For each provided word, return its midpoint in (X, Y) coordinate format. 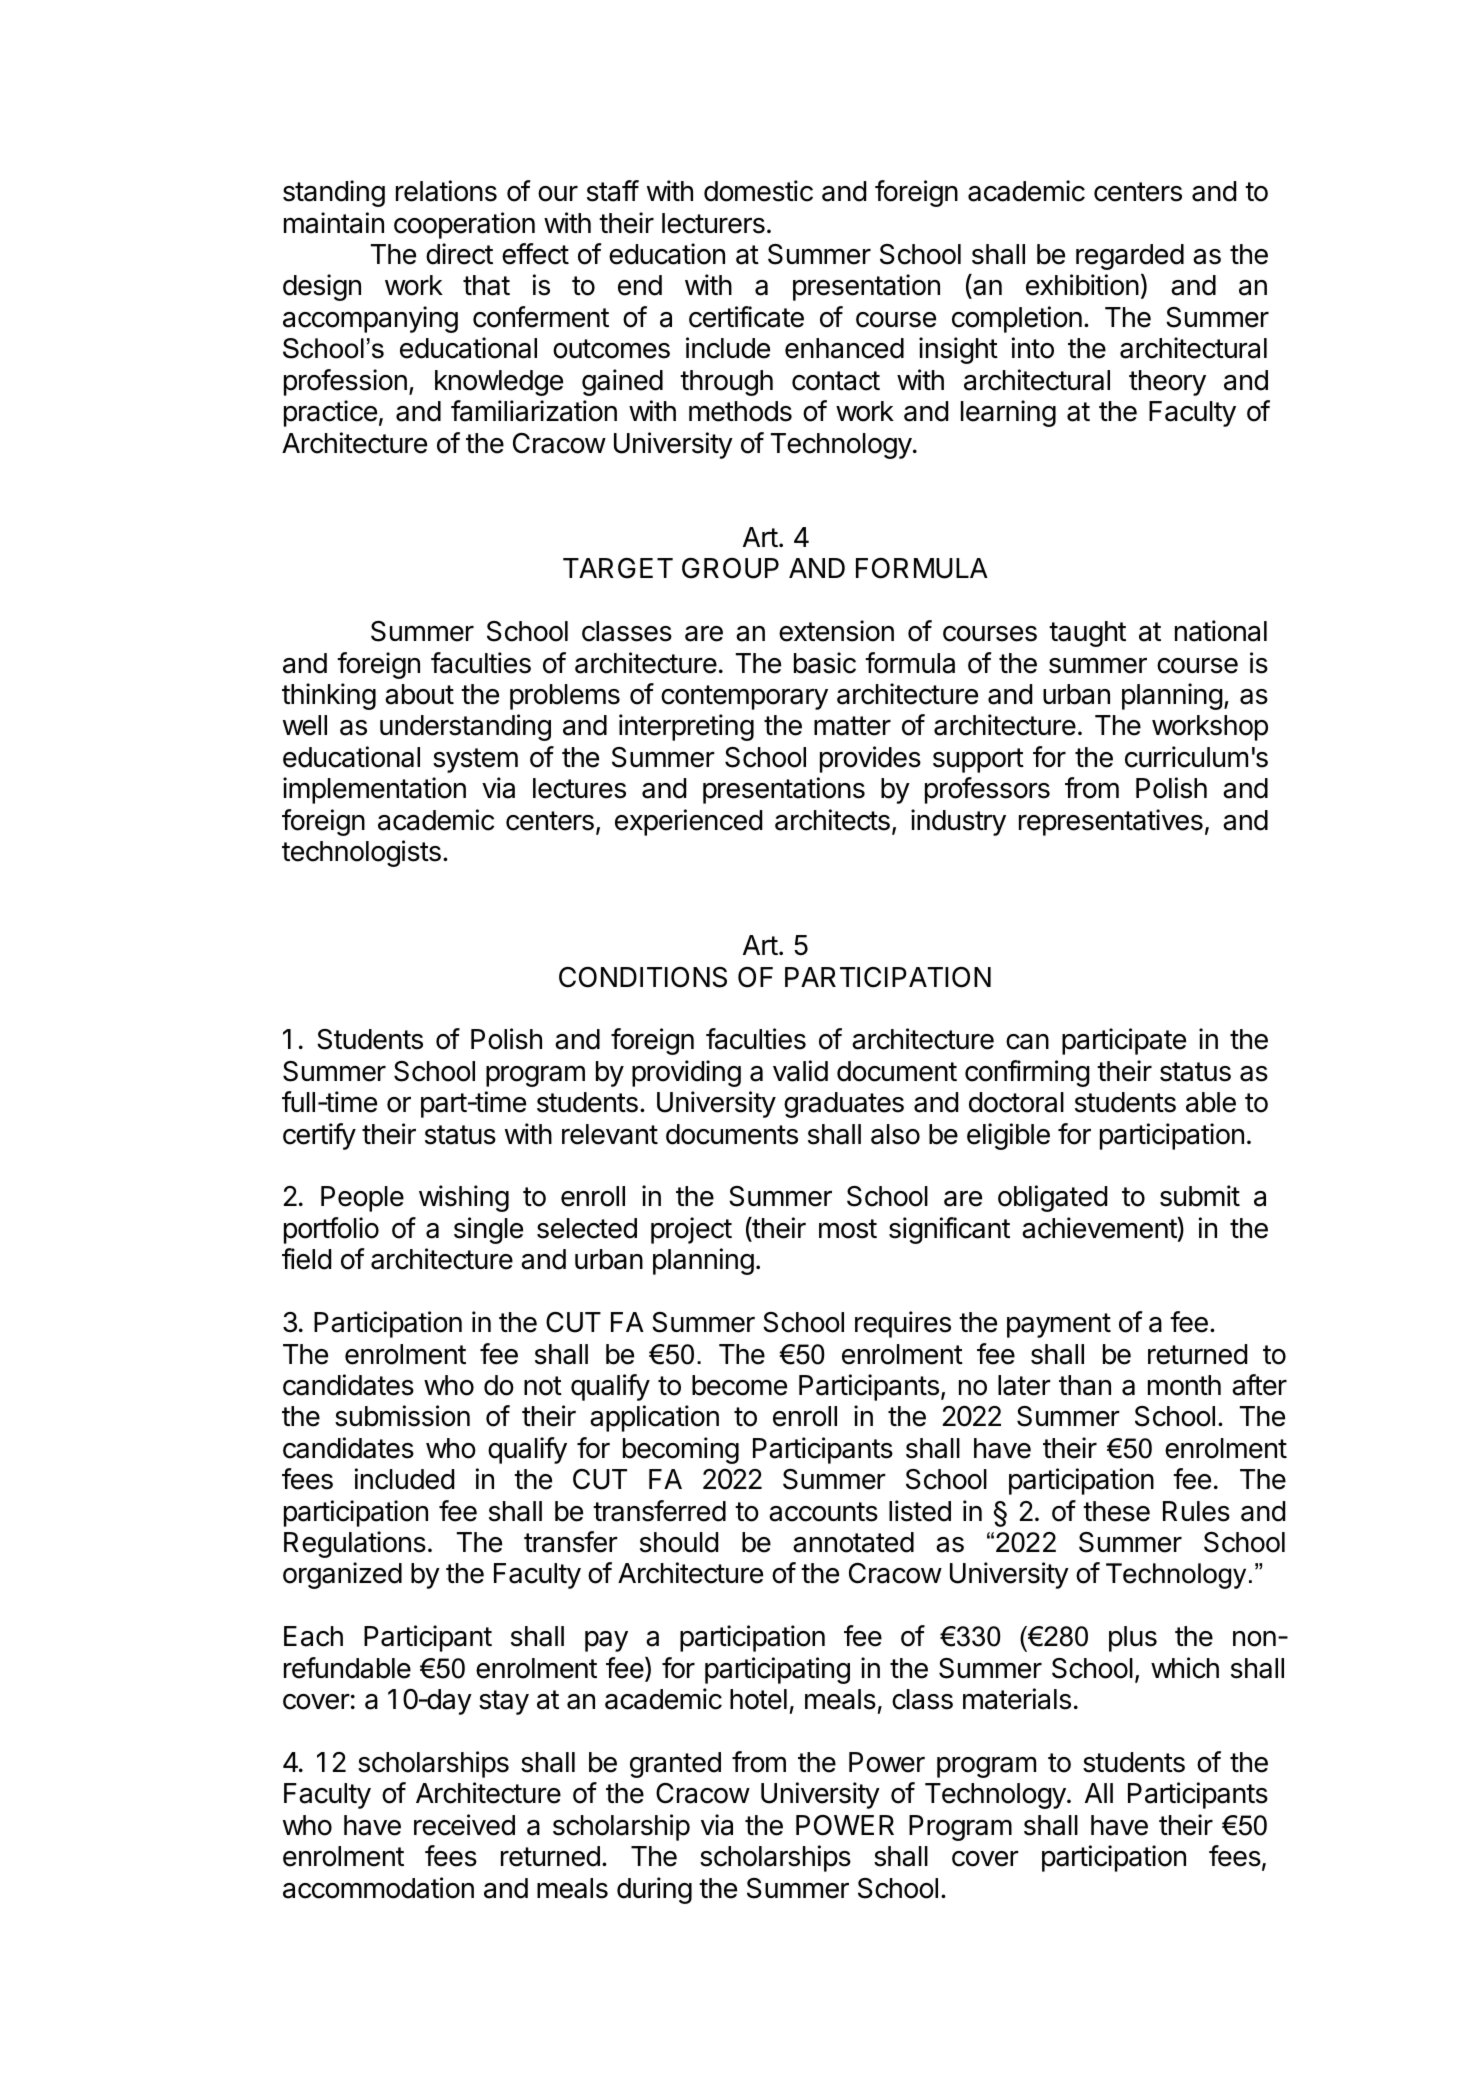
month (1184, 1385)
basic (825, 663)
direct (459, 254)
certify (319, 1136)
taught (1087, 634)
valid (800, 1071)
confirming (1027, 1073)
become (739, 1385)
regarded (1130, 257)
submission (402, 1416)
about (419, 694)
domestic (758, 191)
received (464, 1825)
